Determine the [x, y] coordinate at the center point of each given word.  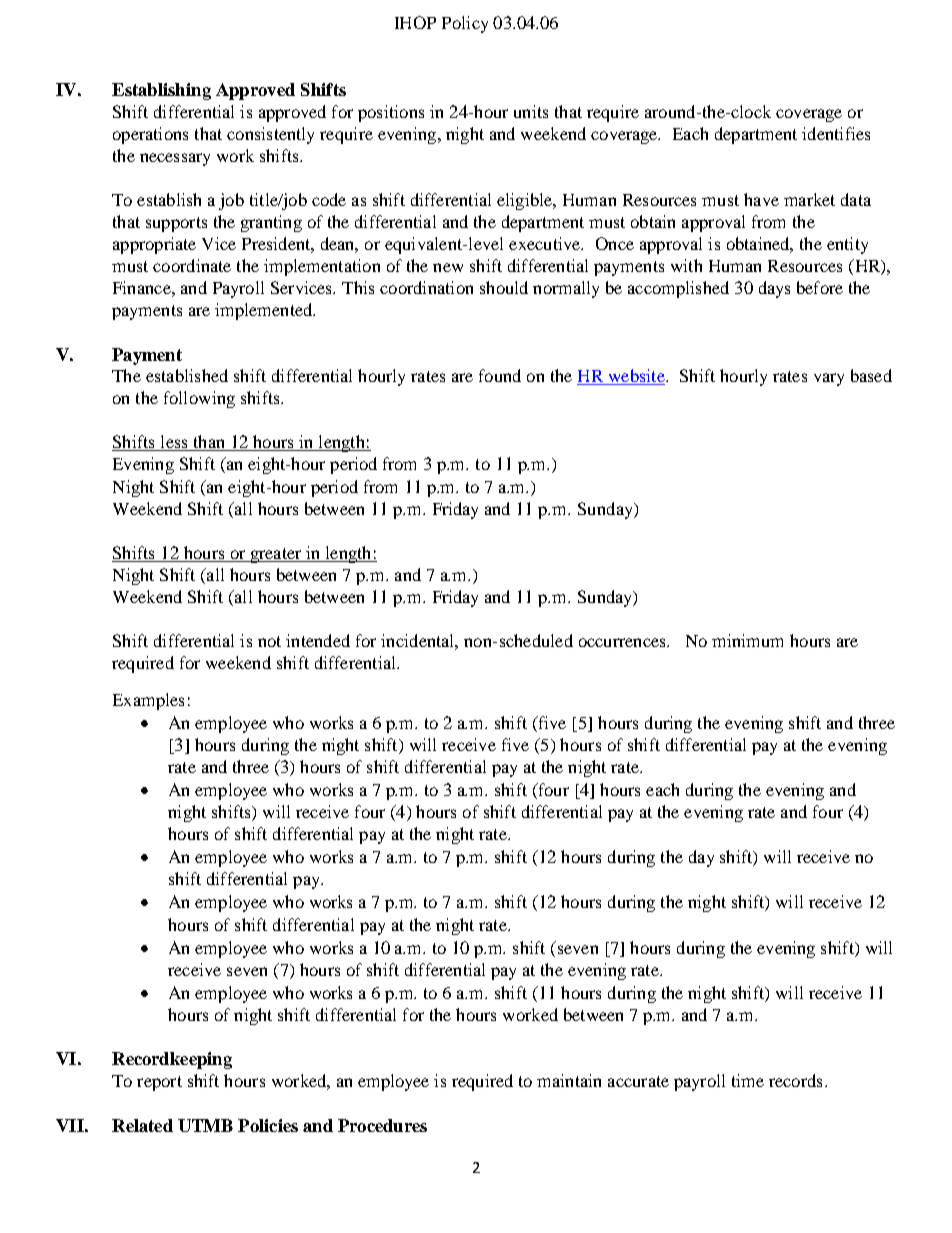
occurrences [623, 642]
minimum [747, 640]
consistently [270, 135]
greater [276, 555]
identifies [836, 133]
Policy [465, 24]
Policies [268, 1125]
